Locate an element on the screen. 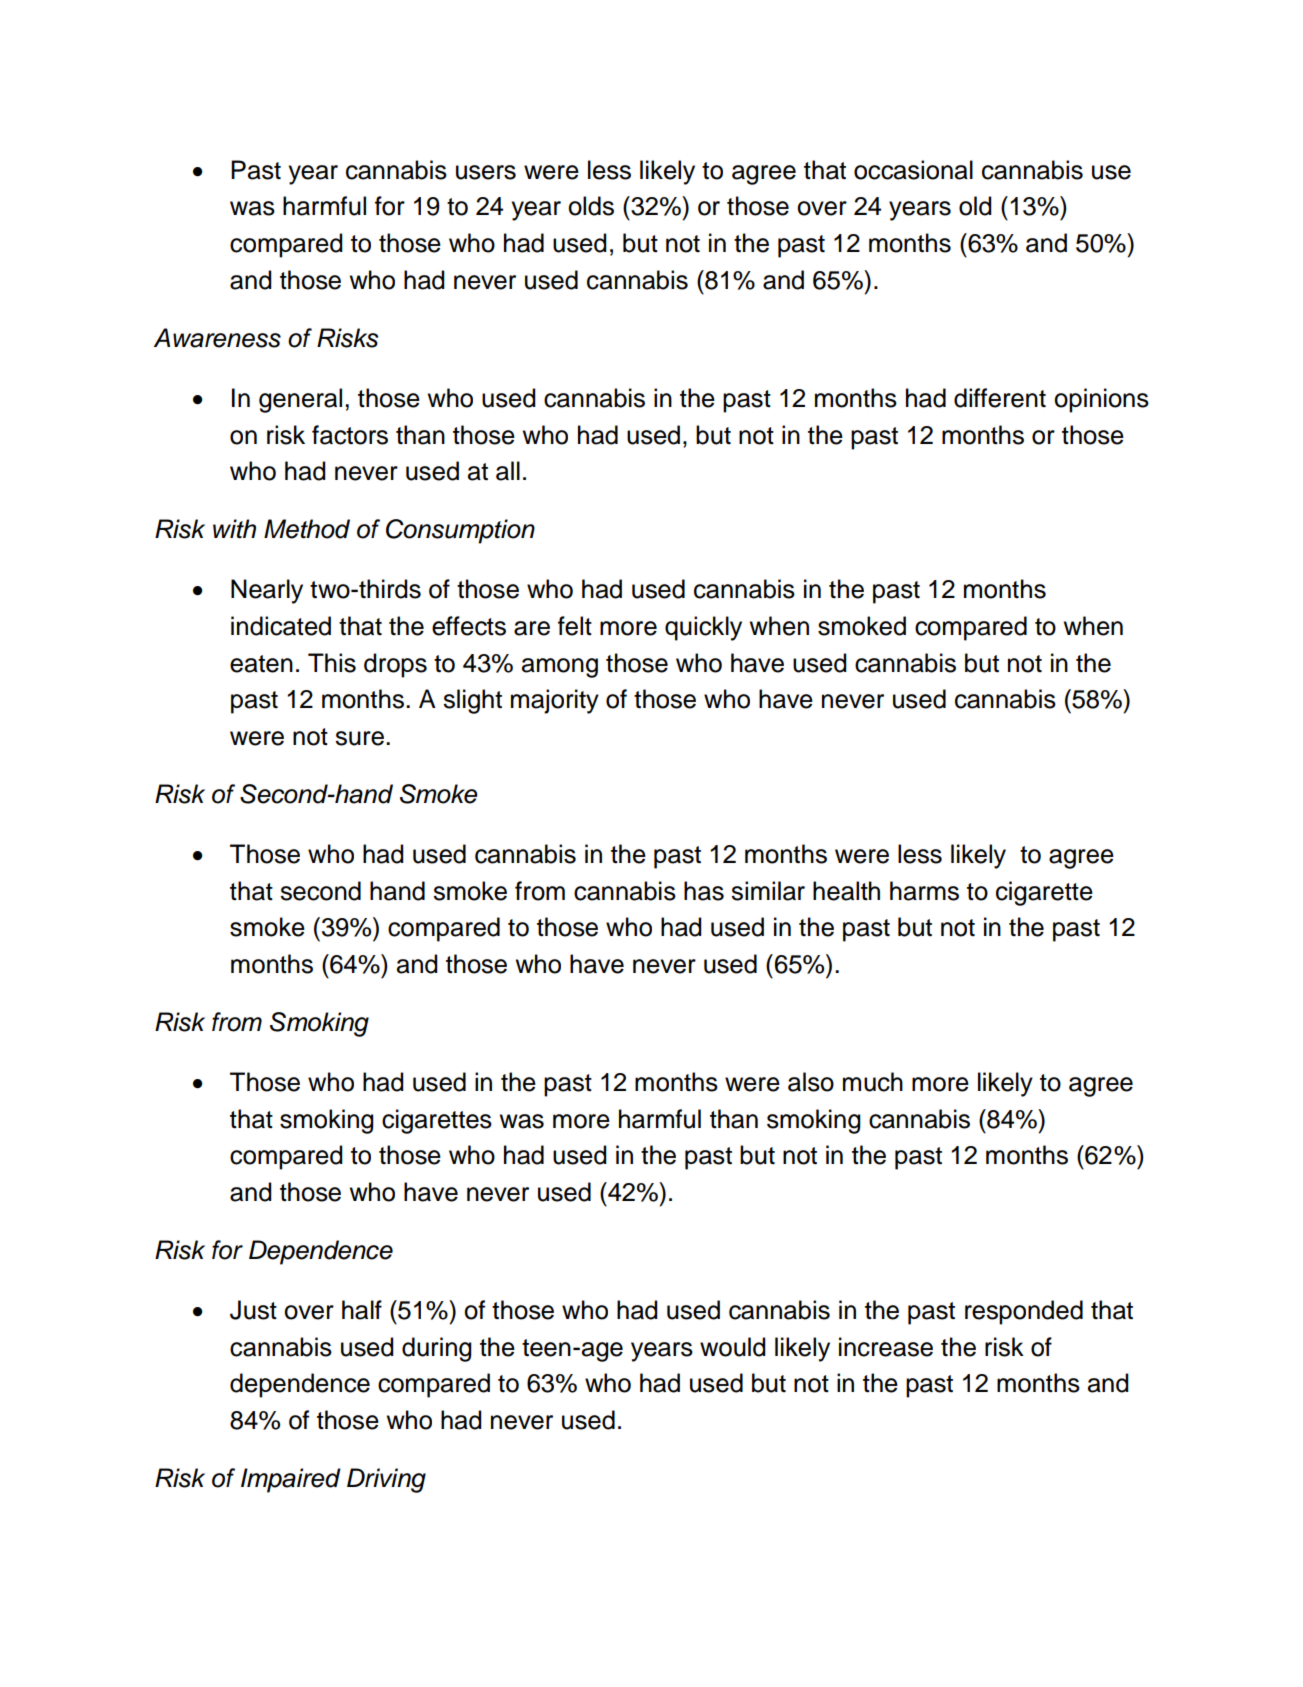 This screenshot has width=1303, height=1687. has is located at coordinates (704, 891).
